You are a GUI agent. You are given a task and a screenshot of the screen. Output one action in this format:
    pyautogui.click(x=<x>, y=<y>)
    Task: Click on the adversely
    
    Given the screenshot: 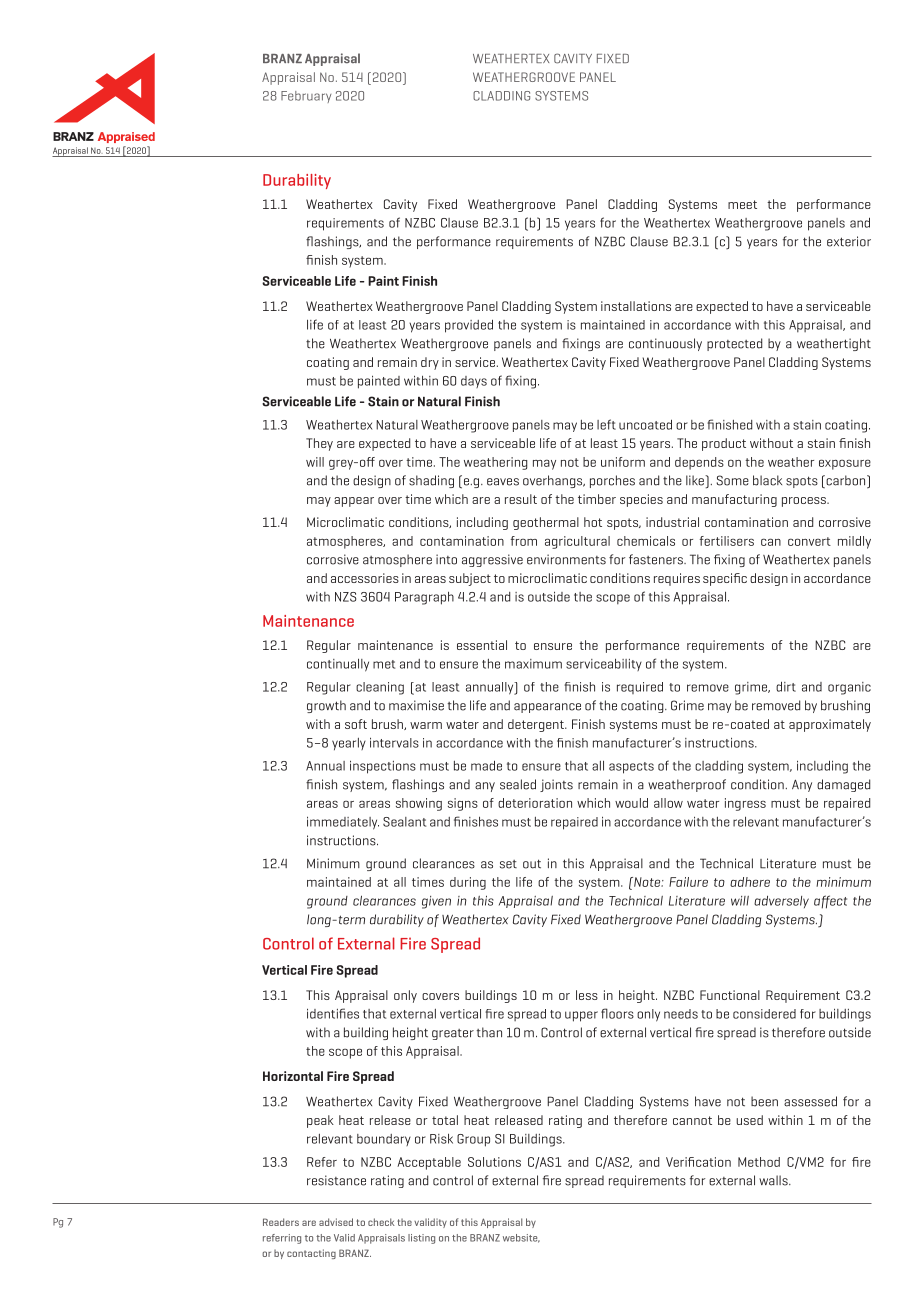 What is the action you would take?
    pyautogui.click(x=781, y=902)
